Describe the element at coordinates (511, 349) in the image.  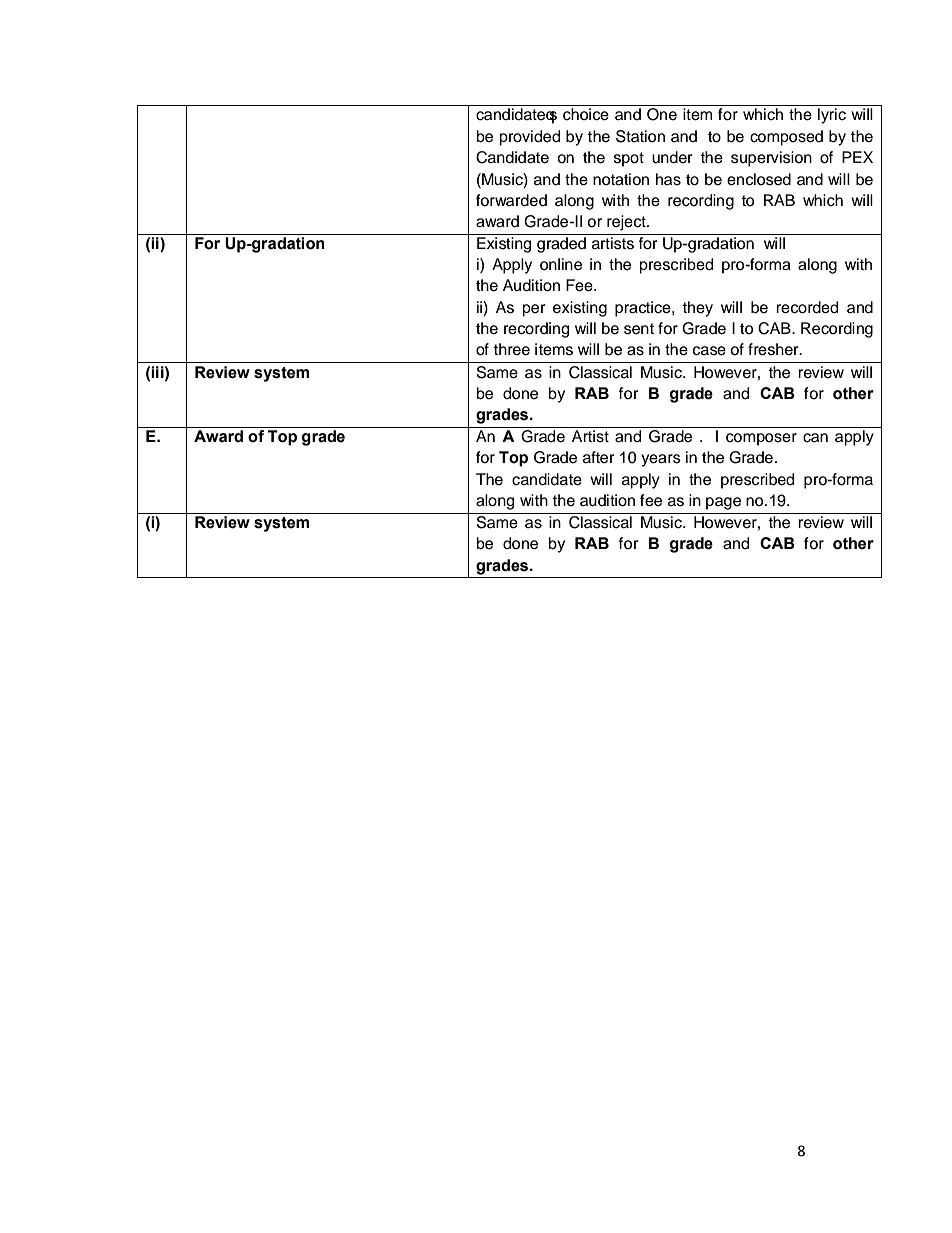
I see `three` at that location.
